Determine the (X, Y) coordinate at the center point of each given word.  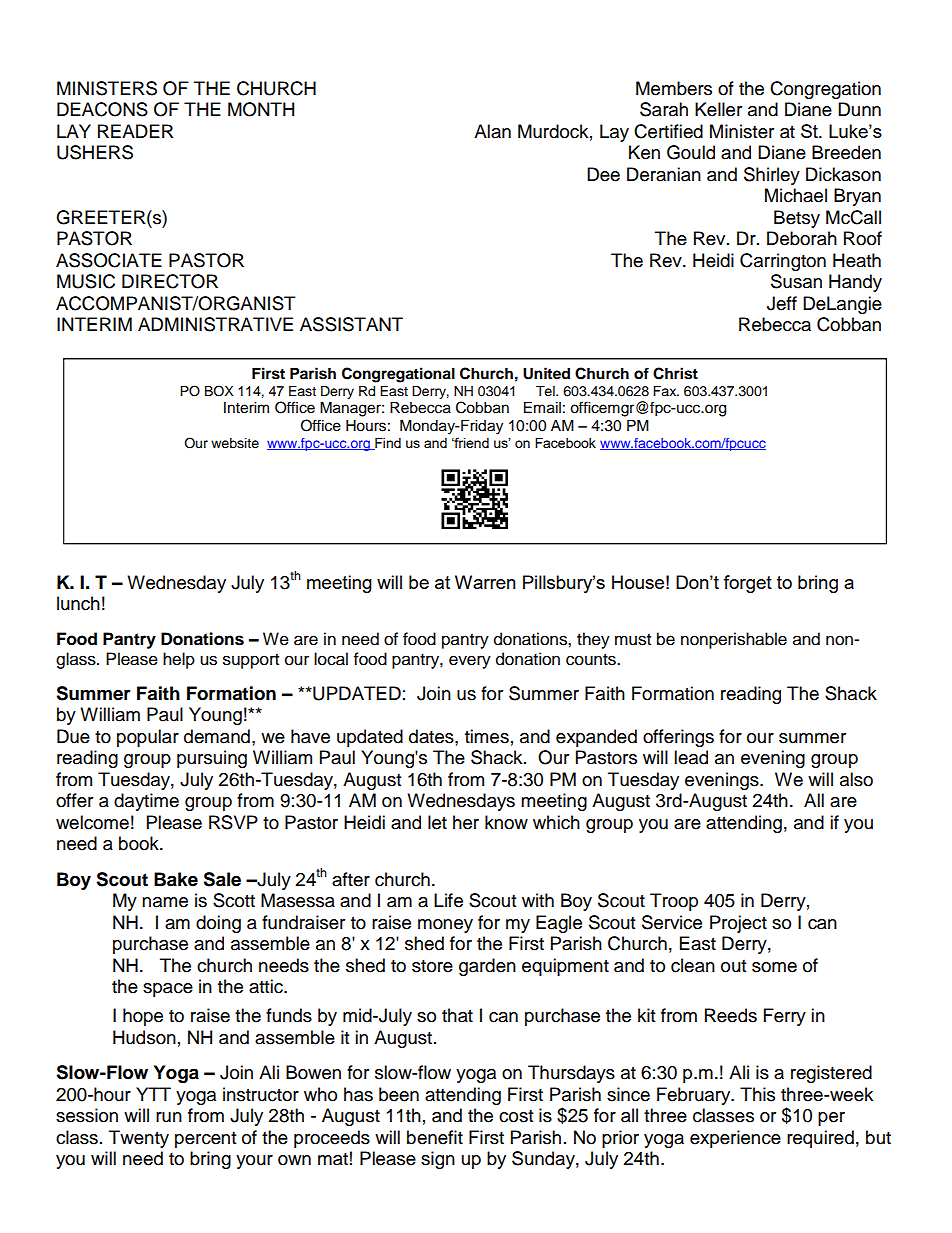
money (445, 926)
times (487, 736)
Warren (485, 582)
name (165, 902)
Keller (718, 109)
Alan (492, 131)
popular (148, 738)
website (235, 443)
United (546, 373)
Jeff (782, 303)
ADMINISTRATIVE (215, 324)
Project (738, 924)
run (169, 1117)
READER (136, 131)
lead (691, 757)
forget (747, 584)
